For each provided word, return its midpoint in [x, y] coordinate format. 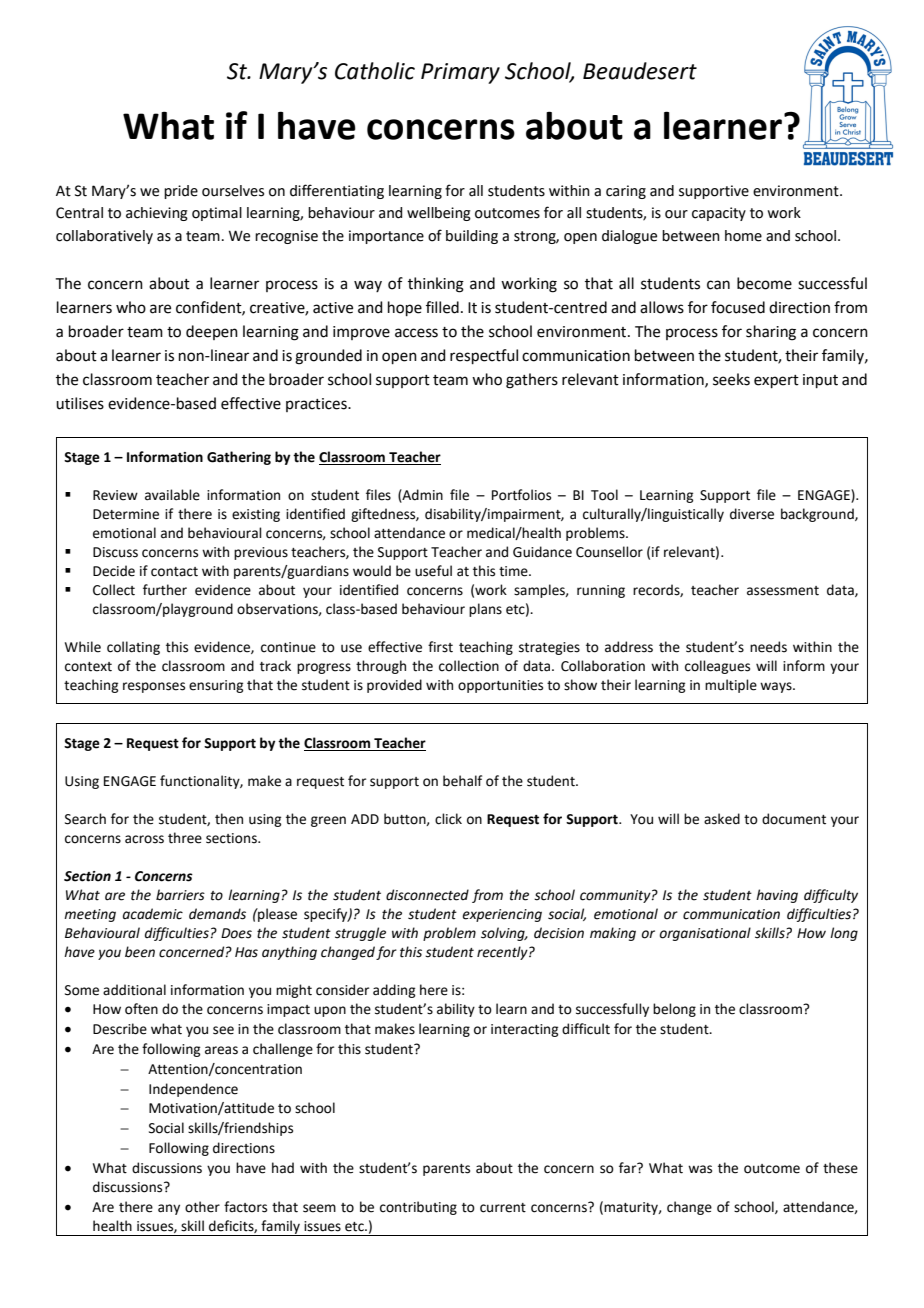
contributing [418, 1208]
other [202, 1207]
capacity [719, 214]
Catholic [375, 71]
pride [181, 192]
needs [768, 647]
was [700, 1169]
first [440, 647]
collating [133, 648]
